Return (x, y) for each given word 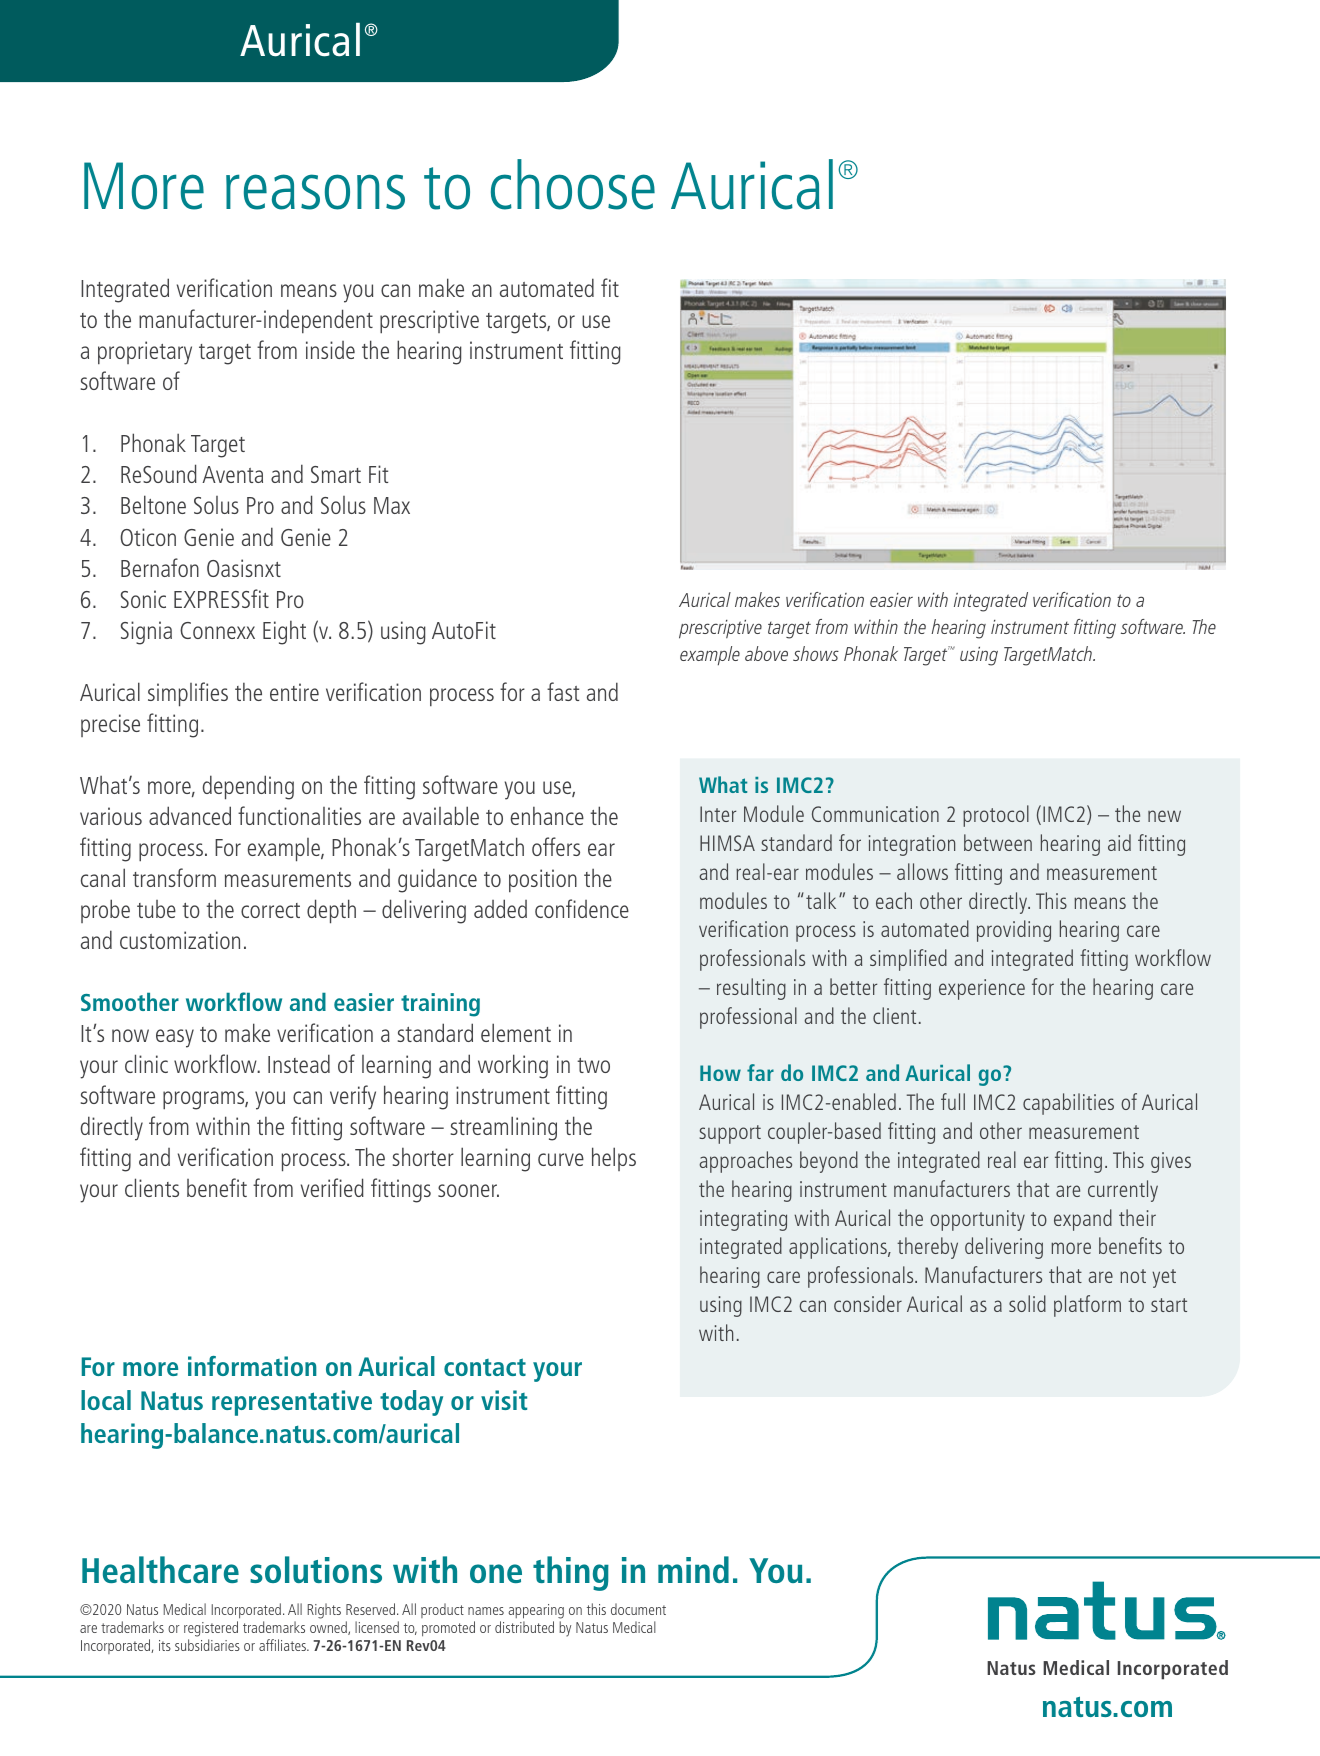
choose (573, 184)
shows (816, 653)
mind (693, 1569)
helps (614, 1159)
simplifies (188, 694)
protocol (996, 816)
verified (332, 1187)
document (638, 1609)
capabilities (1068, 1104)
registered (211, 1630)
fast (563, 691)
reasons (315, 192)
